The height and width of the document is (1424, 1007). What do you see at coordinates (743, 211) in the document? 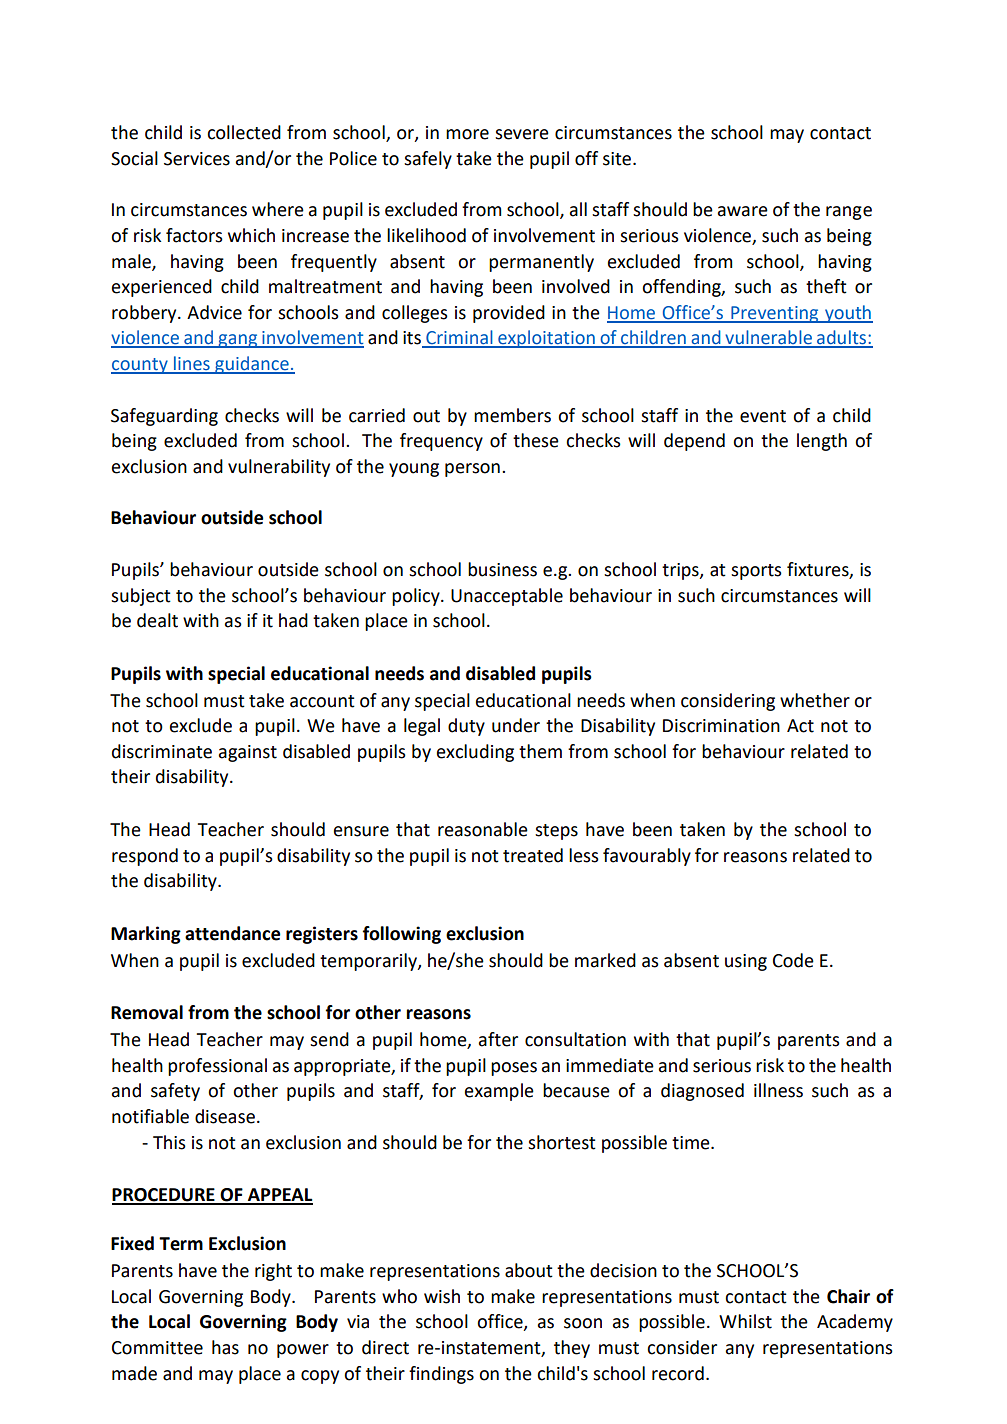
I see `aware` at bounding box center [743, 211].
